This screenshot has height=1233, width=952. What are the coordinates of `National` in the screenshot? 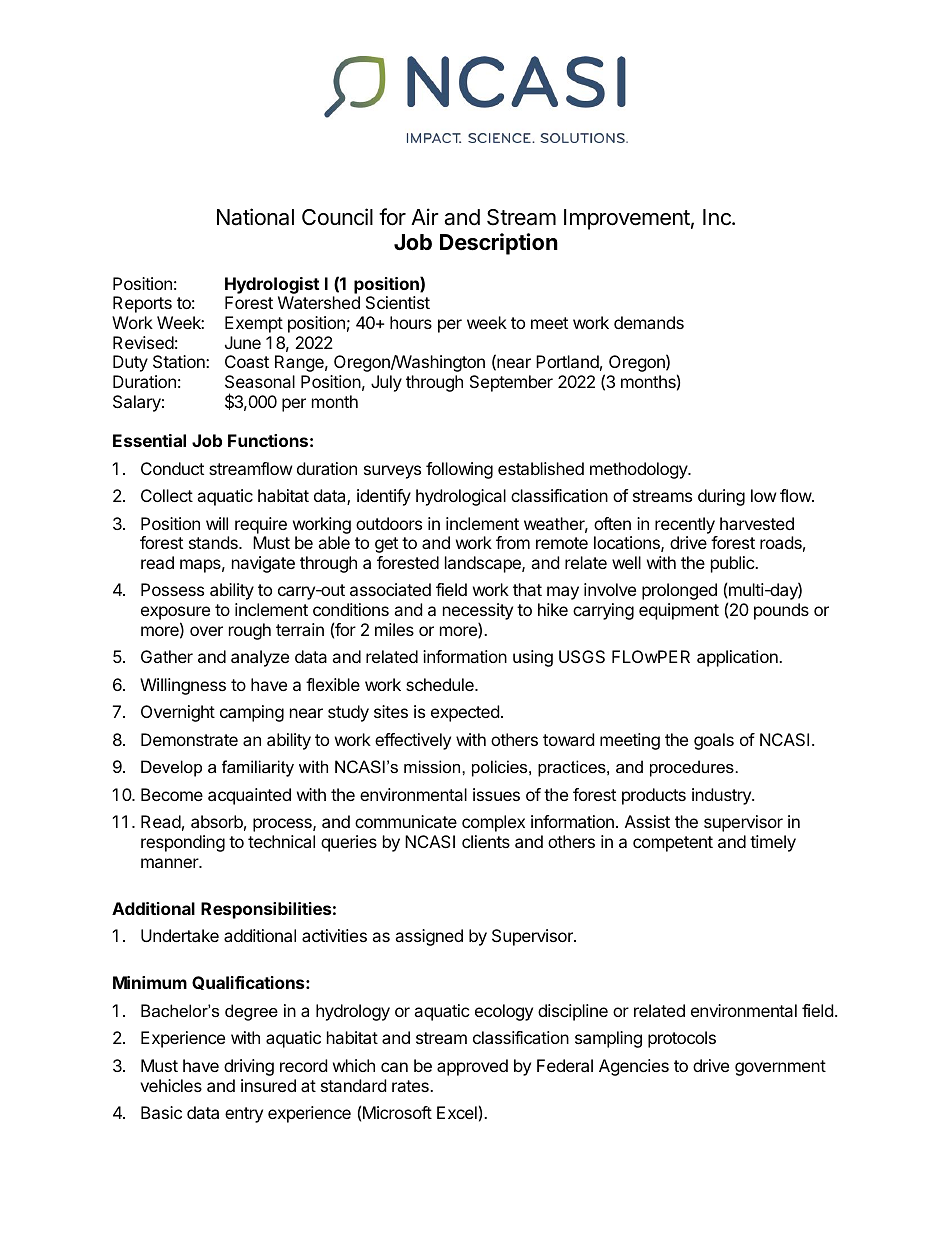 It's located at (255, 217).
